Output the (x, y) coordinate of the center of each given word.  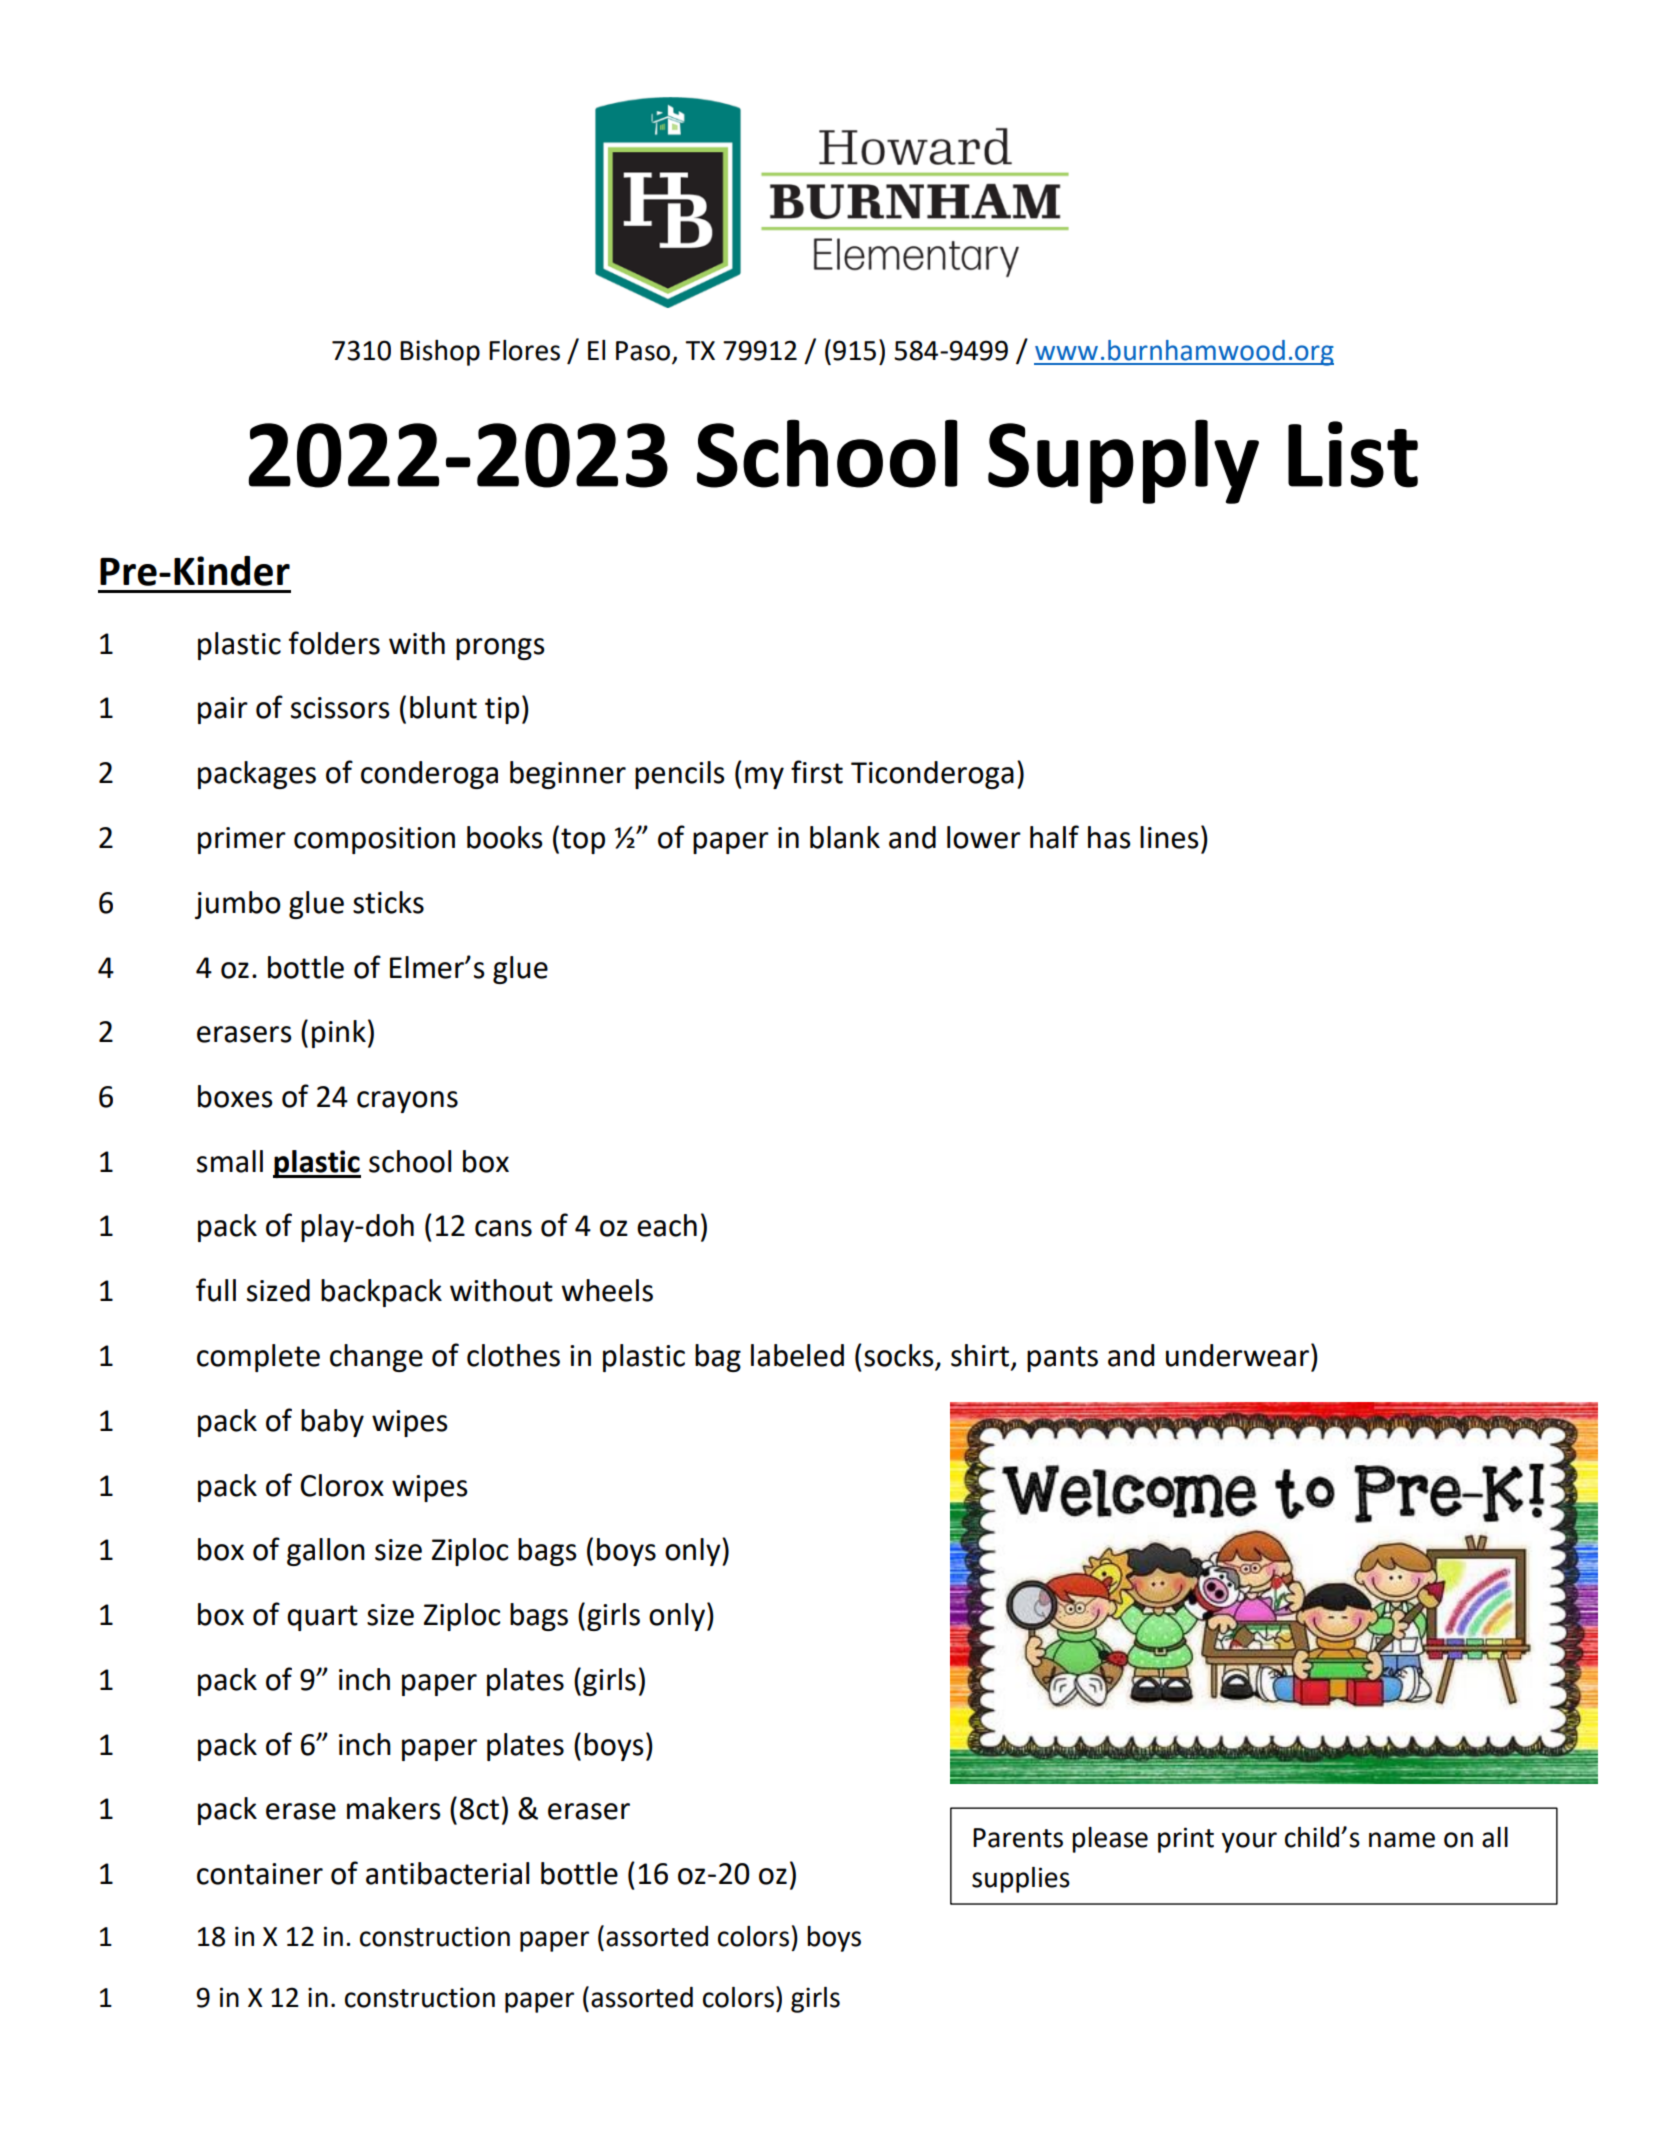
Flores (524, 350)
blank (845, 837)
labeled (797, 1355)
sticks (388, 902)
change (376, 1358)
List (1353, 454)
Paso (643, 351)
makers (394, 1808)
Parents (1018, 1838)
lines (1169, 837)
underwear (1239, 1355)
